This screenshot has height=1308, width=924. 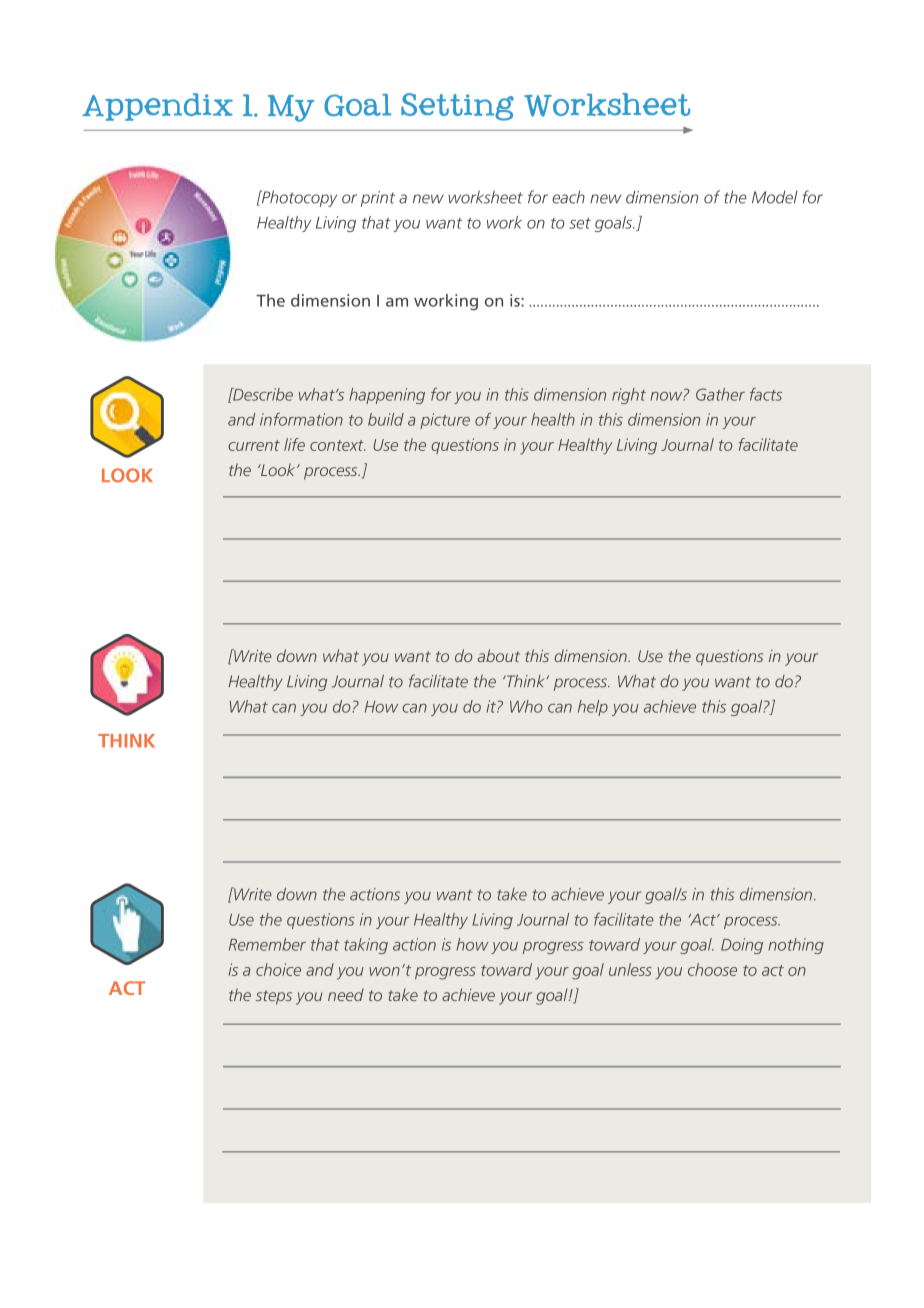 I want to click on Setting, so click(x=457, y=107).
